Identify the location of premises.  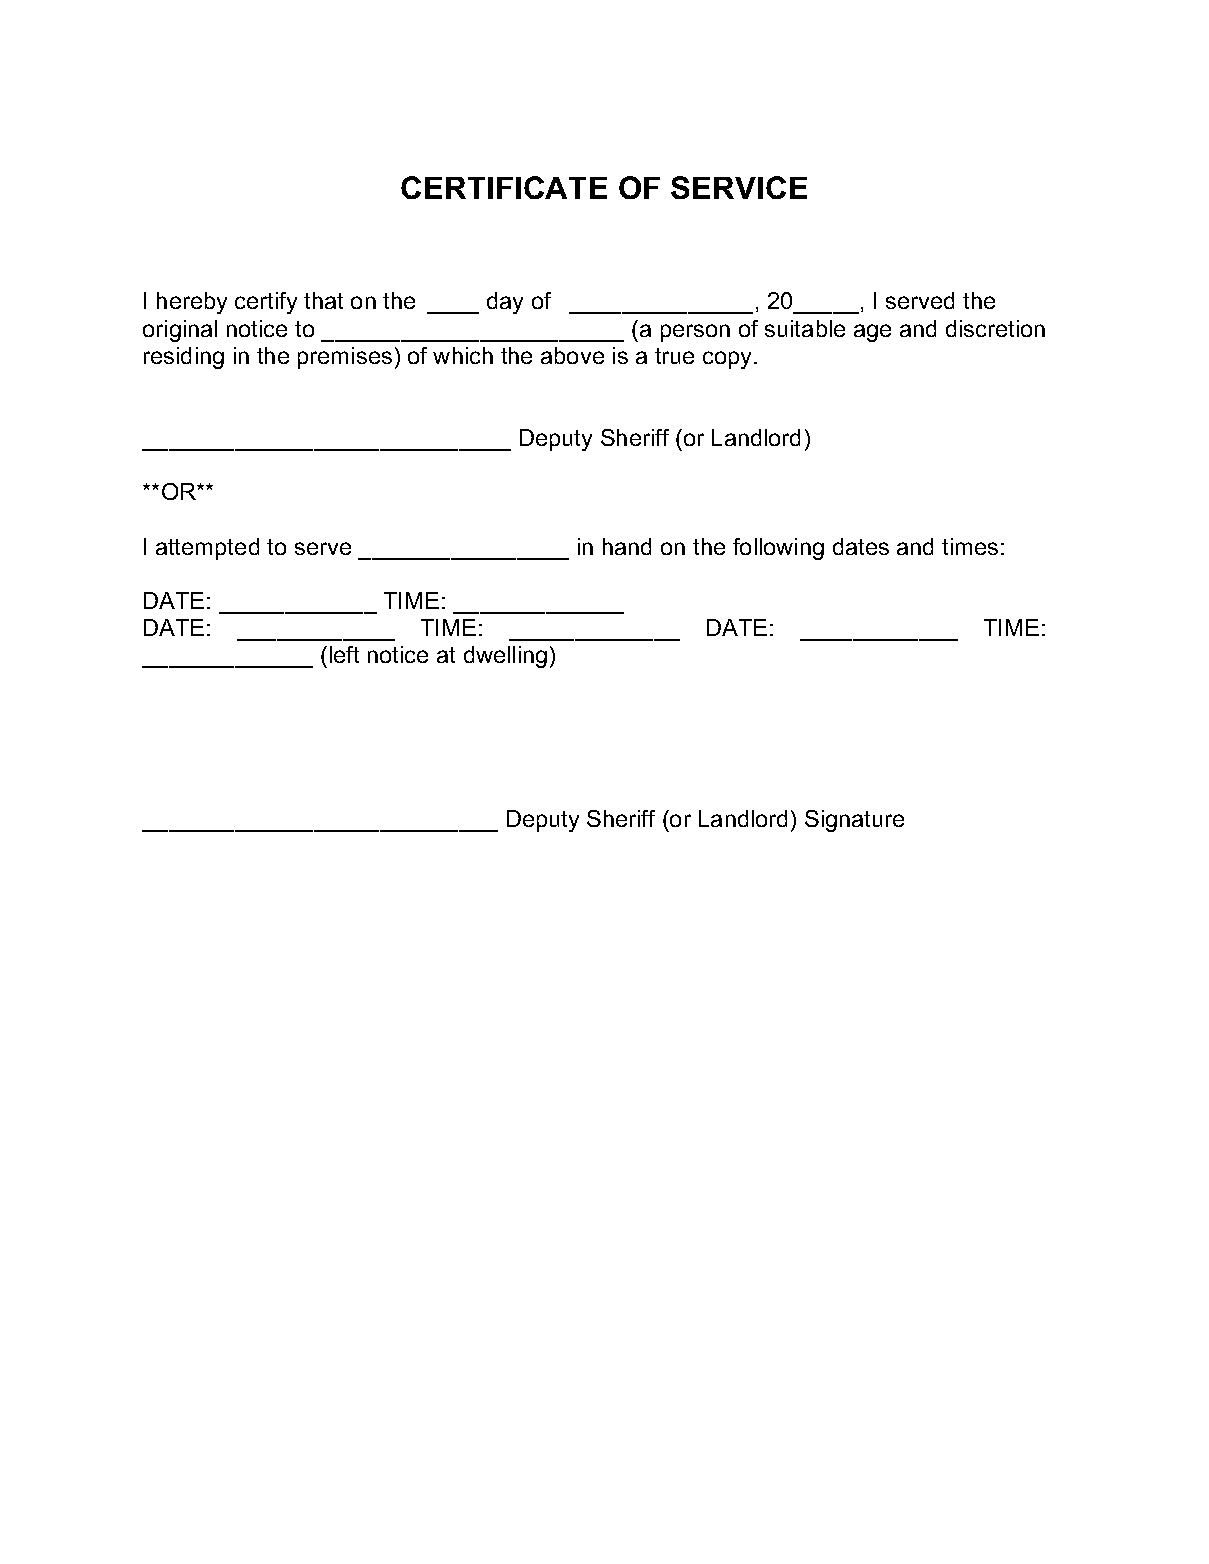
(345, 358).
